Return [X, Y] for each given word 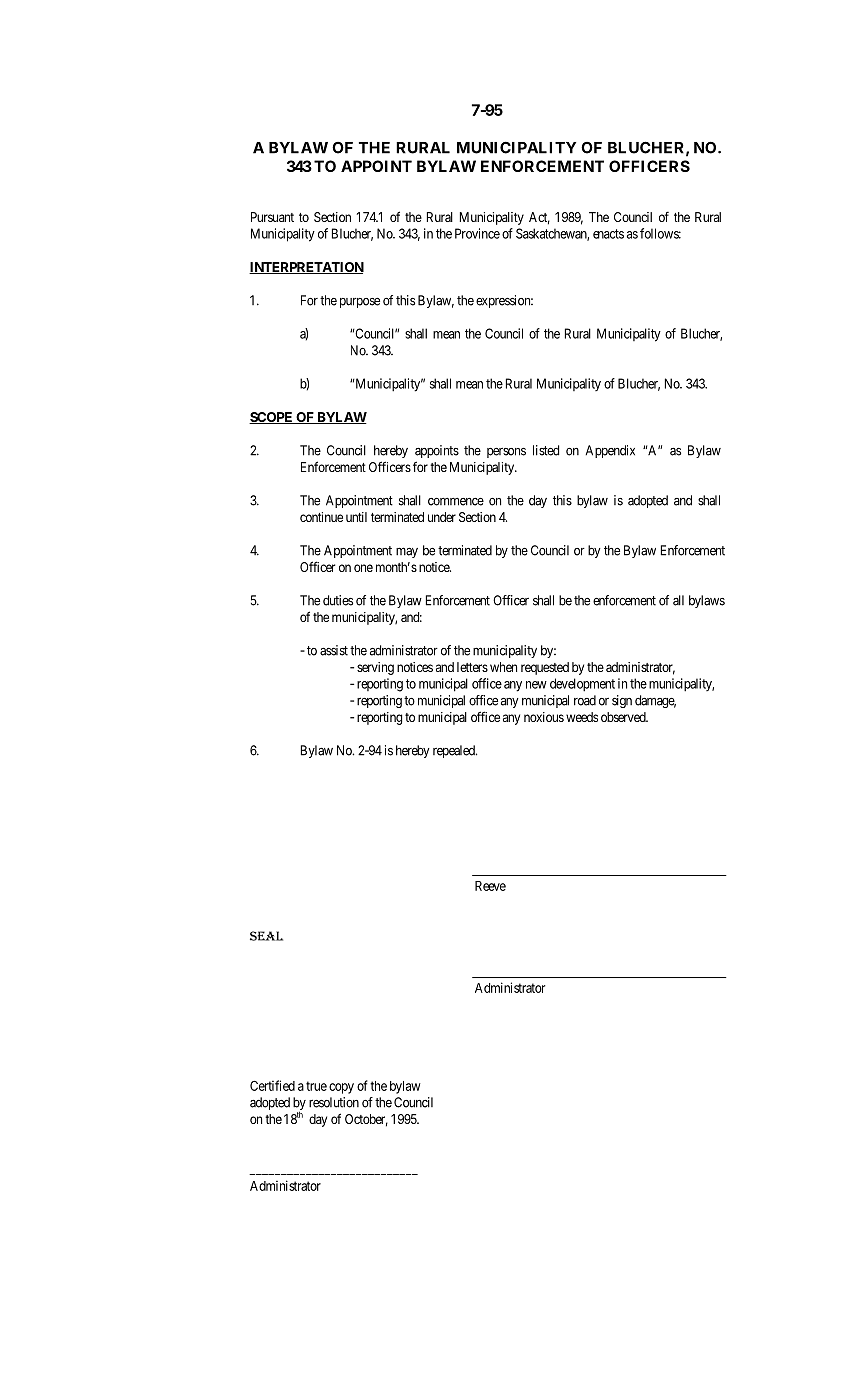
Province [477, 233]
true [316, 1086]
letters [472, 667]
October [366, 1120]
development [582, 685]
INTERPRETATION [306, 268]
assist [334, 650]
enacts [608, 234]
